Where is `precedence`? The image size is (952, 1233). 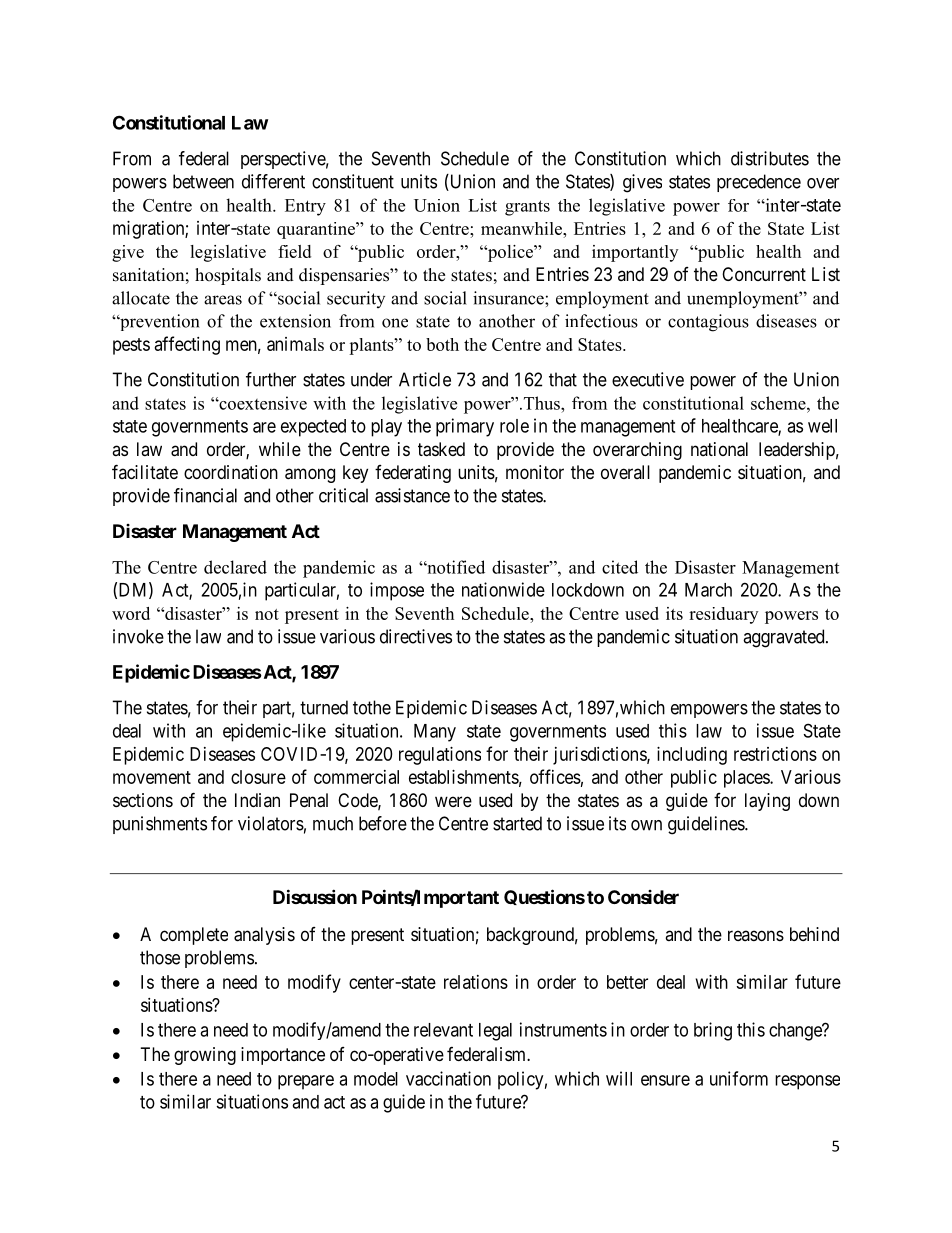 precedence is located at coordinates (759, 183).
